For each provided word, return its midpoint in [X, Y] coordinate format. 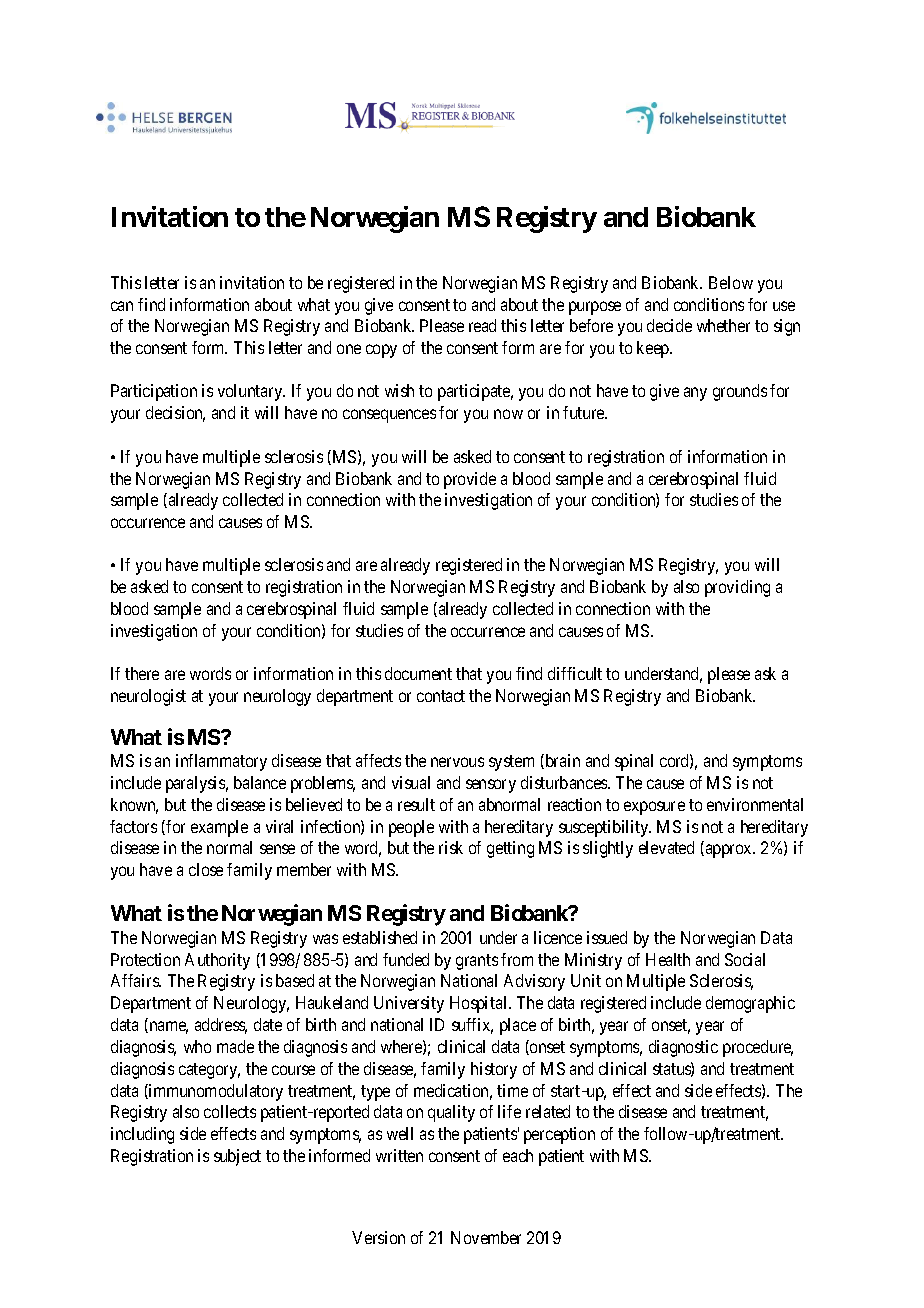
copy [381, 351]
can [122, 306]
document [418, 673]
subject [237, 1157]
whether [723, 325]
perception [559, 1135]
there [142, 673]
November [486, 1237]
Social [745, 959]
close [206, 869]
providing [737, 588]
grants [477, 962]
